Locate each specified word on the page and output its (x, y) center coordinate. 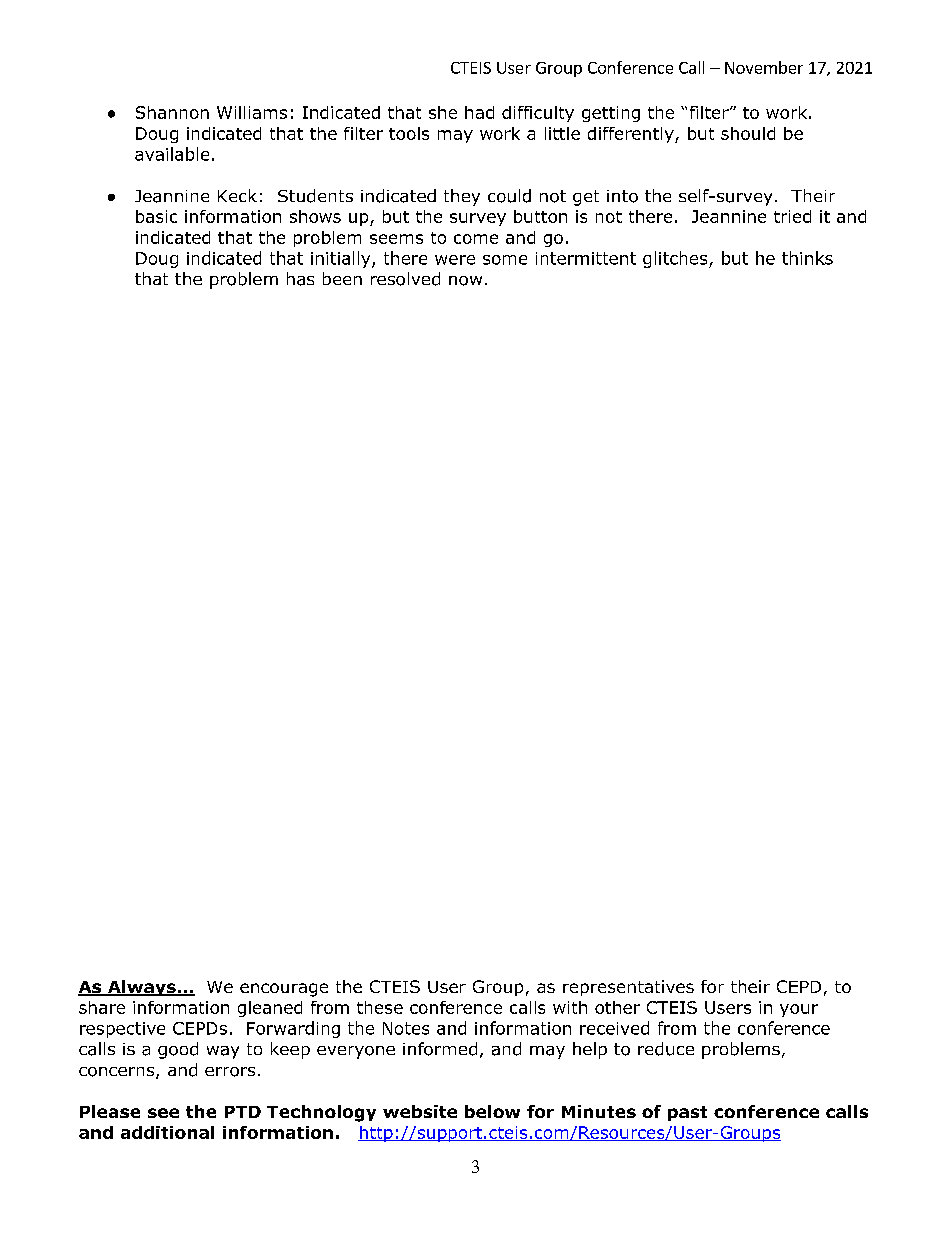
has (300, 279)
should (748, 133)
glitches (676, 259)
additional (167, 1132)
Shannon (172, 112)
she (443, 112)
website (420, 1111)
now (465, 281)
